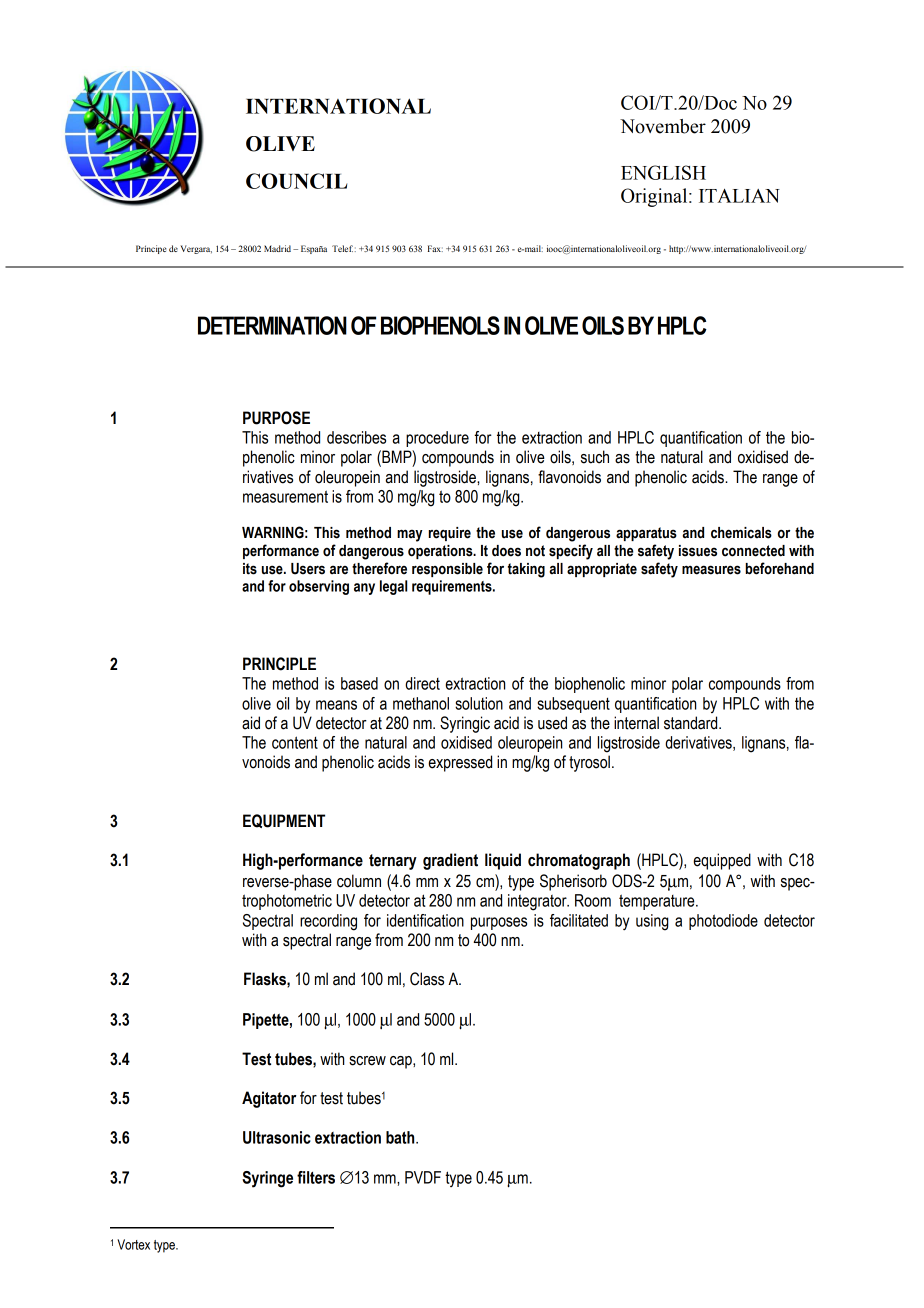 The image size is (924, 1308). What do you see at coordinates (423, 1177) in the image?
I see `PVDF` at bounding box center [423, 1177].
